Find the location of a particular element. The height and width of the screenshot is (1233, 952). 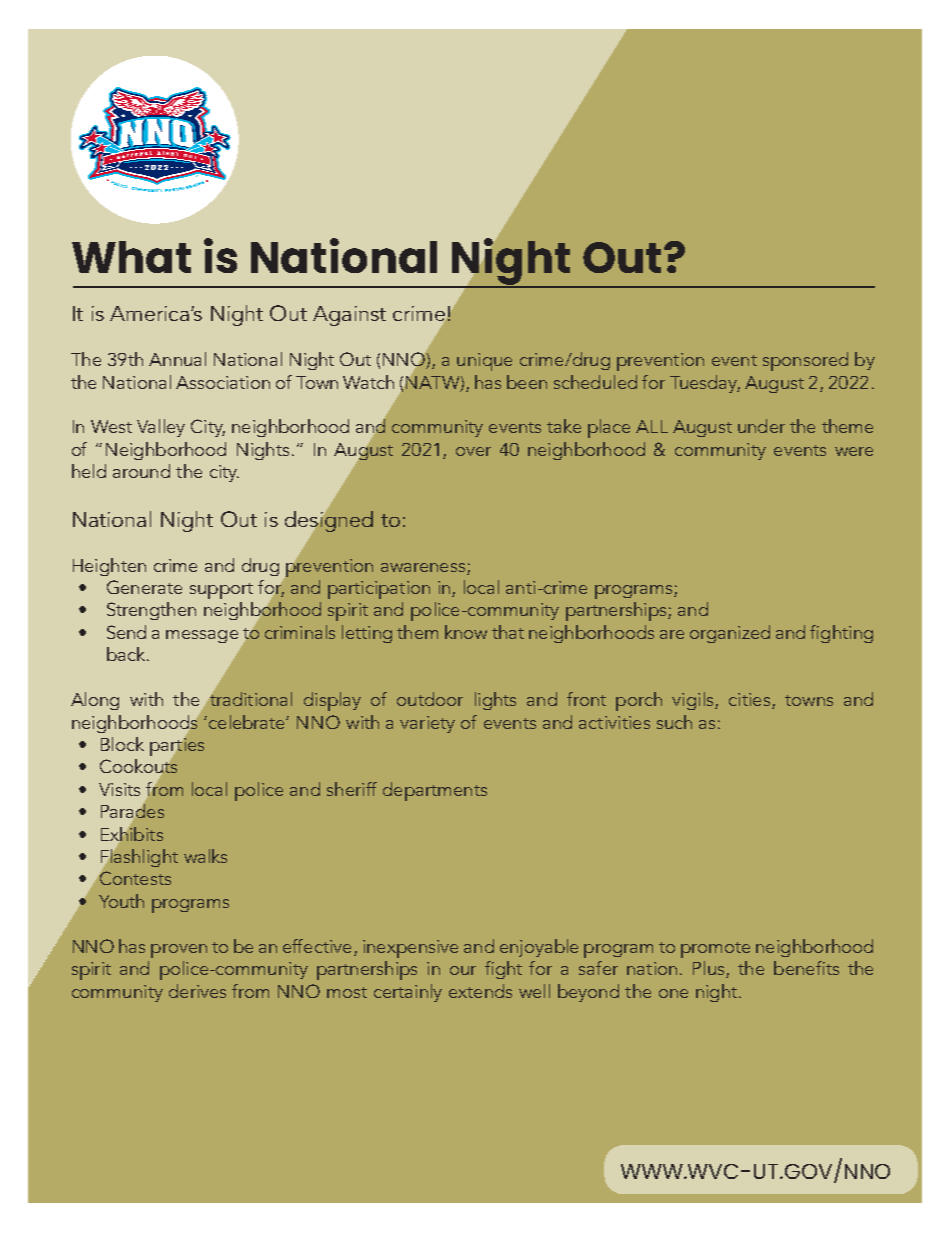

variety is located at coordinates (427, 724).
